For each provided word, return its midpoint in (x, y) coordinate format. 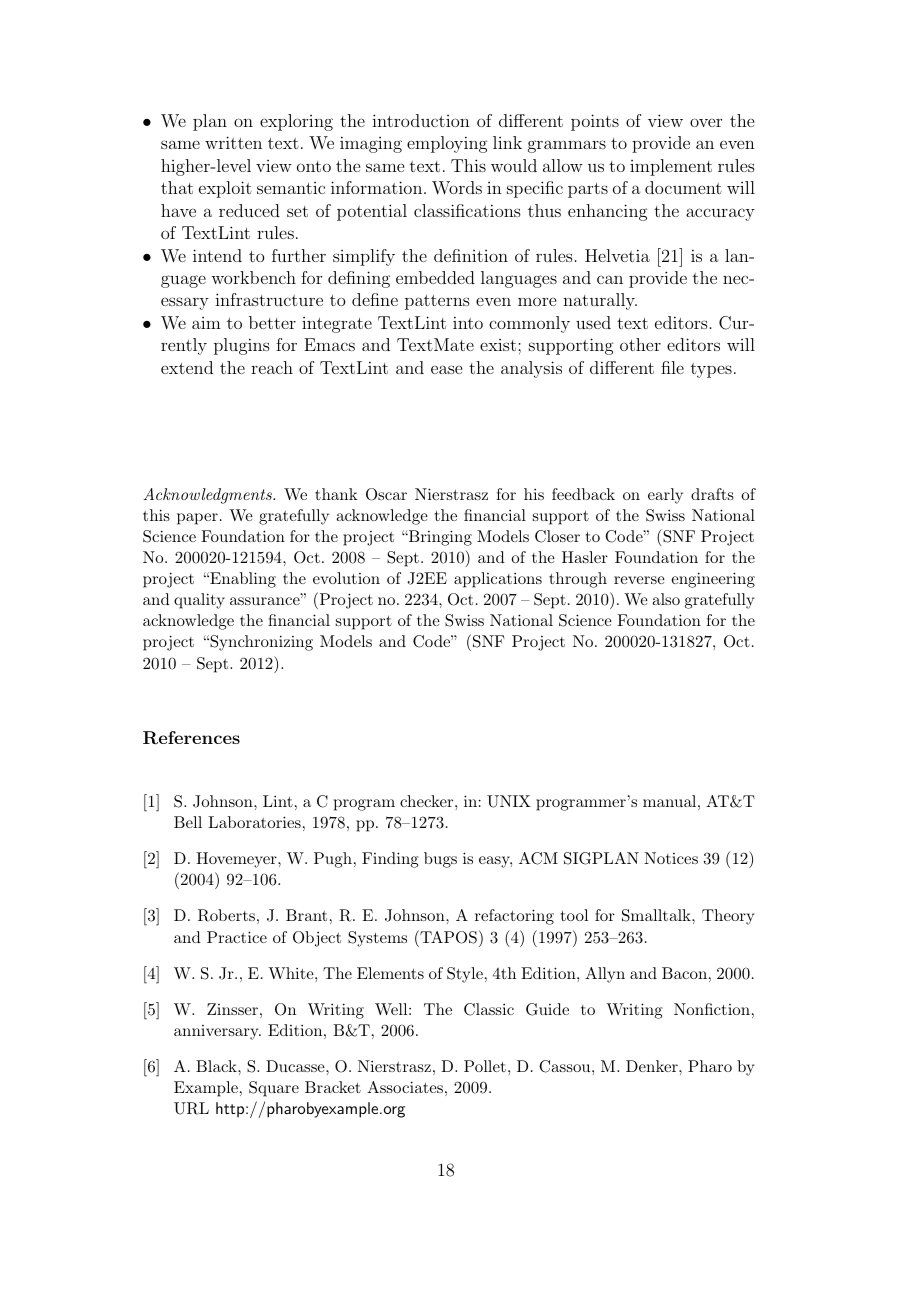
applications (498, 580)
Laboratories (254, 822)
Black (217, 1066)
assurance (266, 601)
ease (446, 369)
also (666, 599)
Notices (671, 858)
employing (447, 144)
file (672, 367)
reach (272, 367)
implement (671, 167)
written (233, 142)
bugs (440, 860)
